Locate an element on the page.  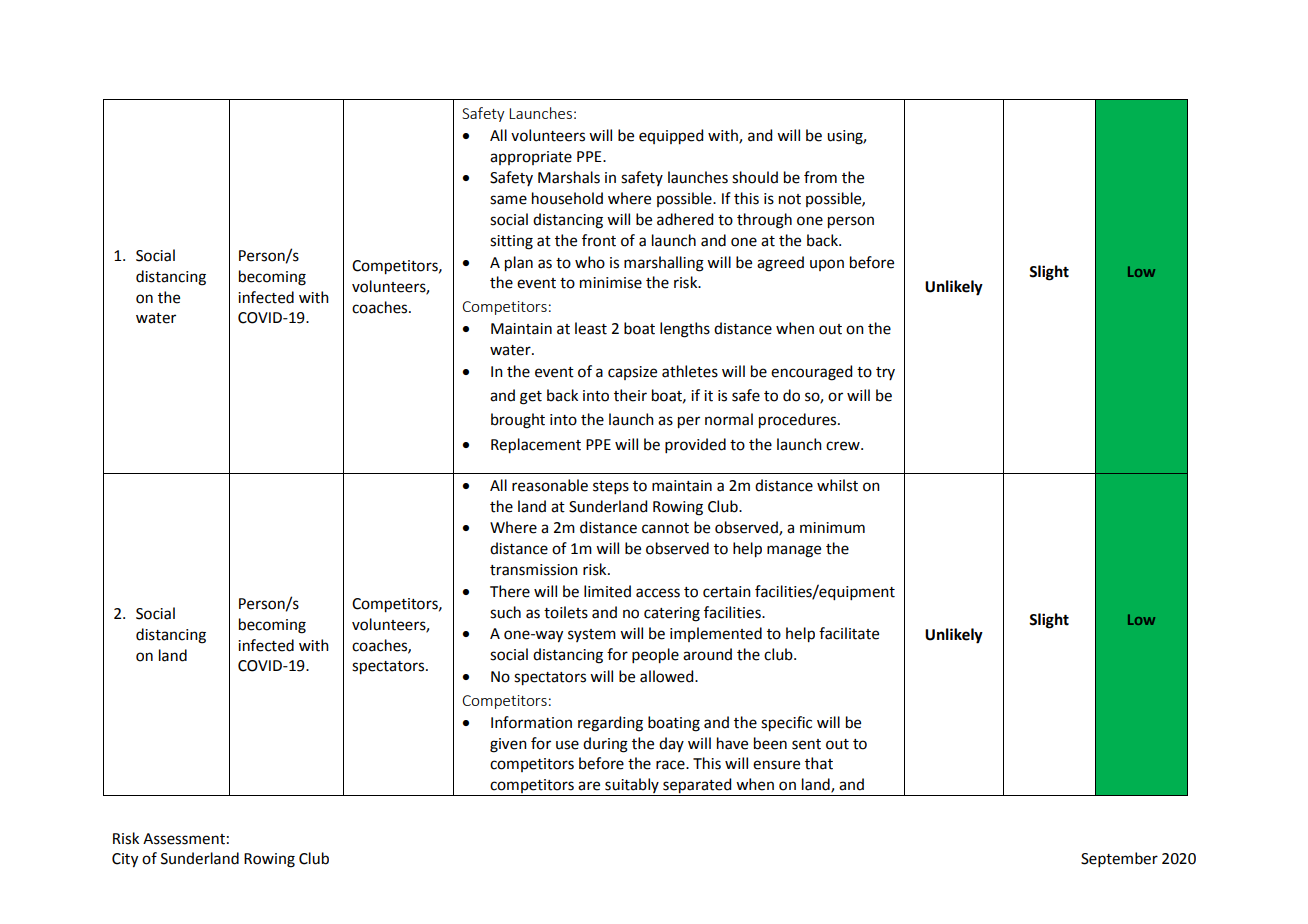
steps is located at coordinates (611, 487).
